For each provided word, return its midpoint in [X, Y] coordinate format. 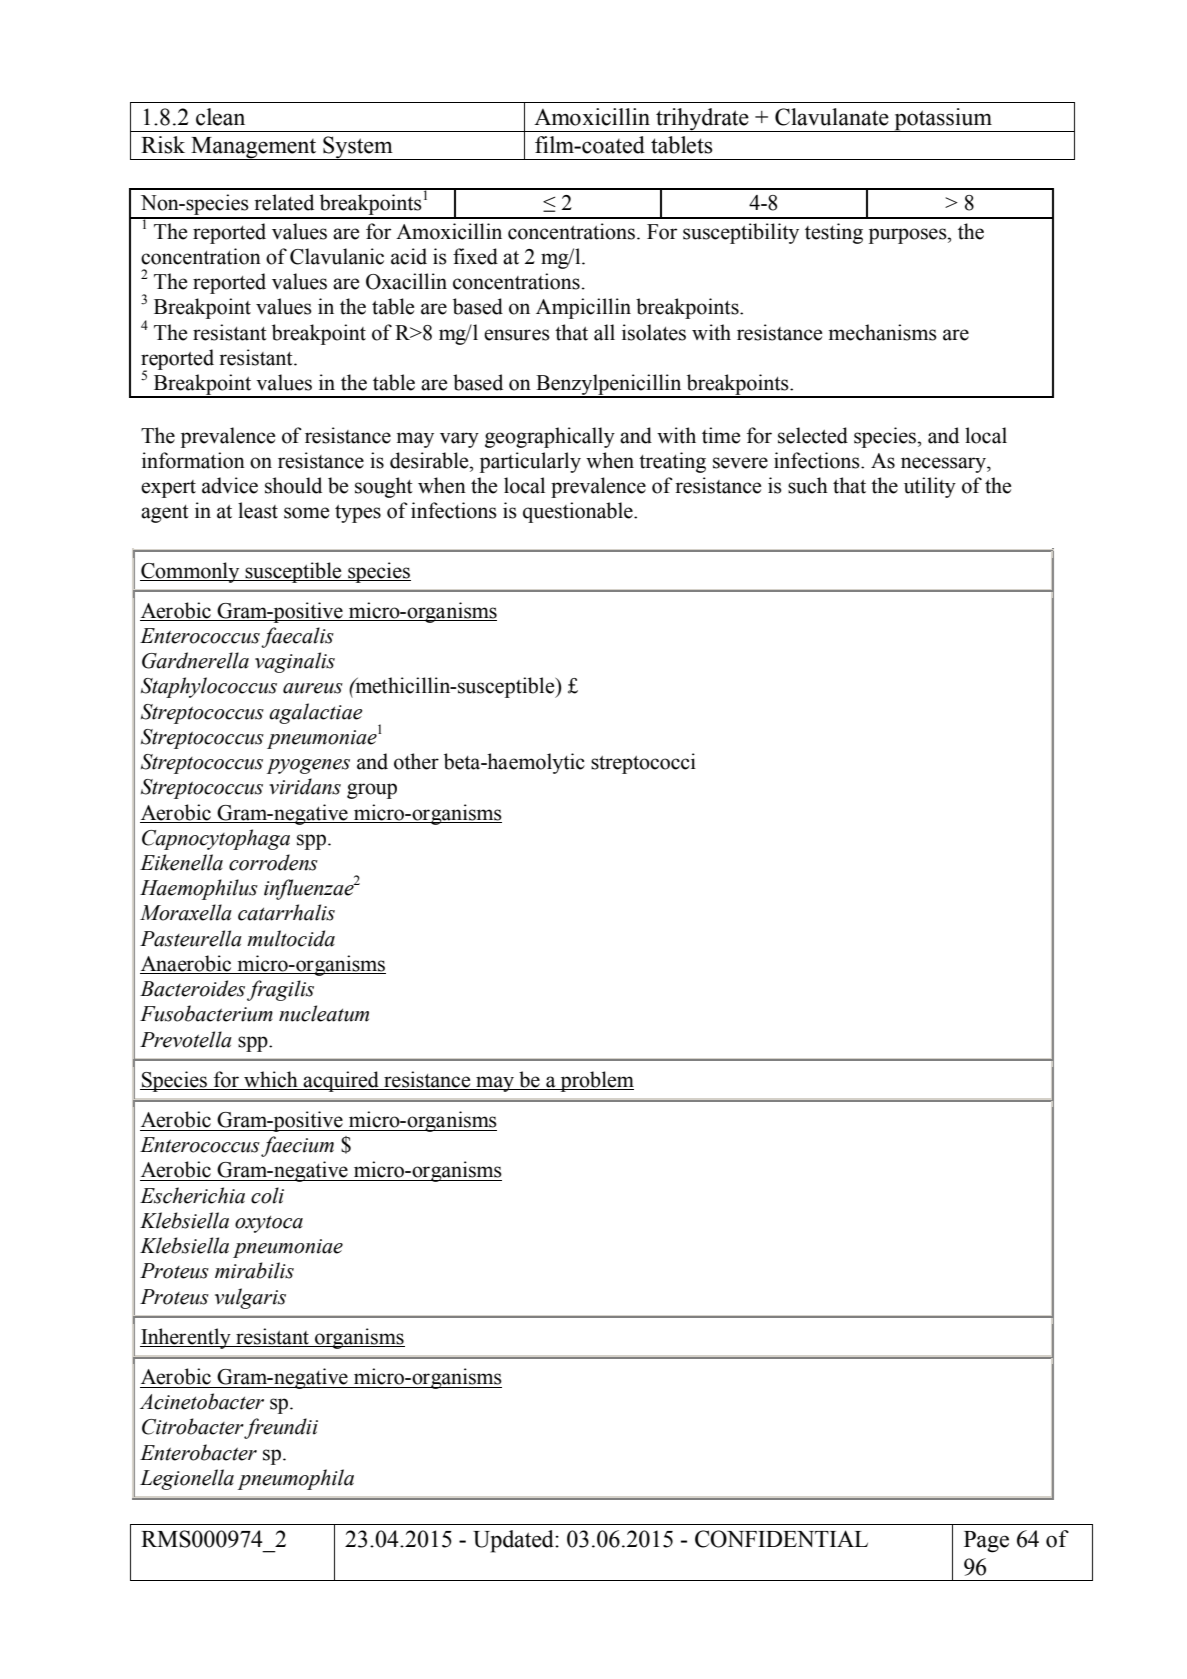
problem [596, 1081]
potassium [943, 120]
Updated [514, 1541]
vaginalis [295, 662]
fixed [475, 256]
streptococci [643, 763]
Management [254, 148]
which [271, 1080]
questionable [579, 512]
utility [930, 487]
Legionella [187, 1479]
